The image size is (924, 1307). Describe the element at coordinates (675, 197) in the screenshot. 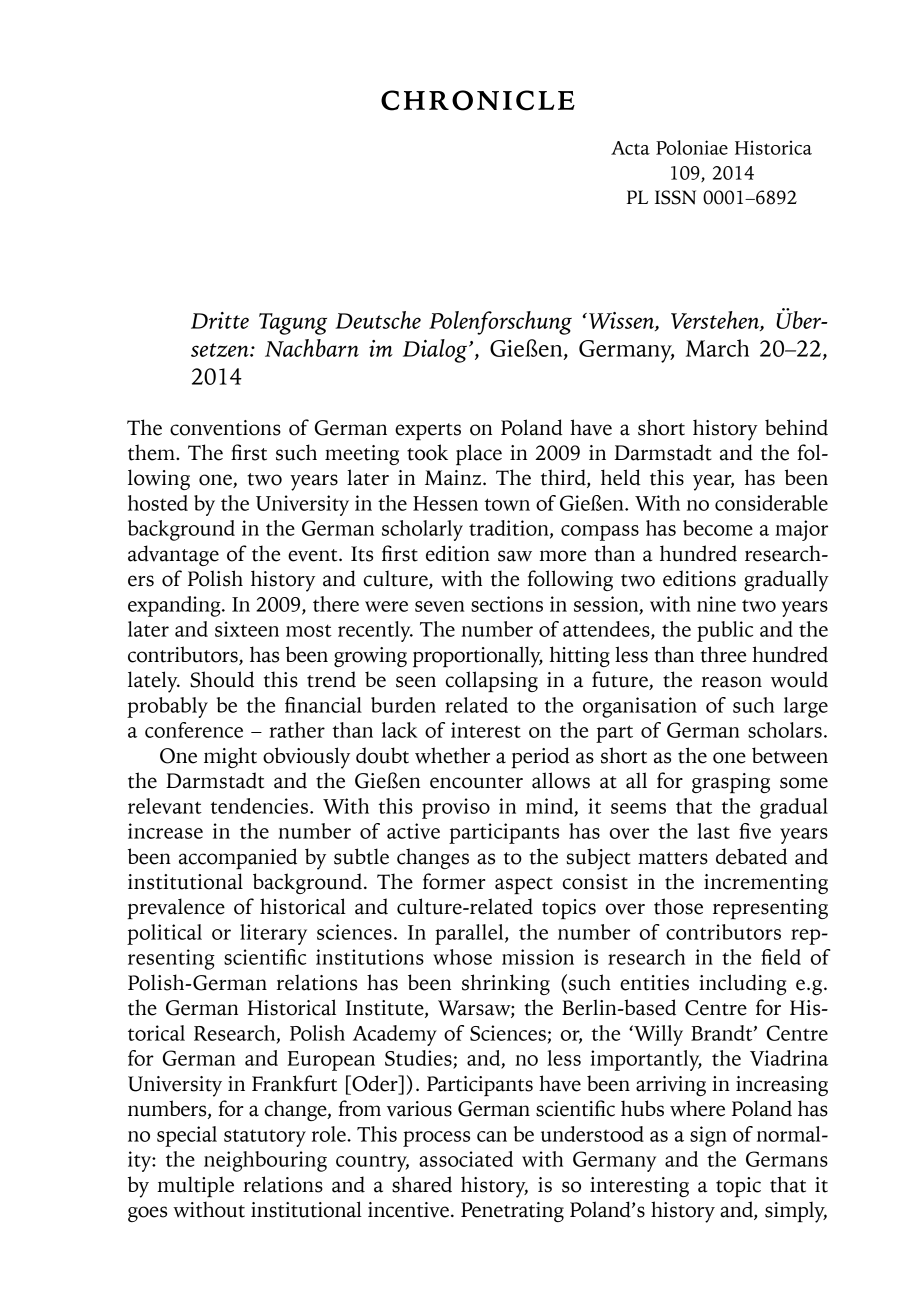

I see `ISSN` at that location.
